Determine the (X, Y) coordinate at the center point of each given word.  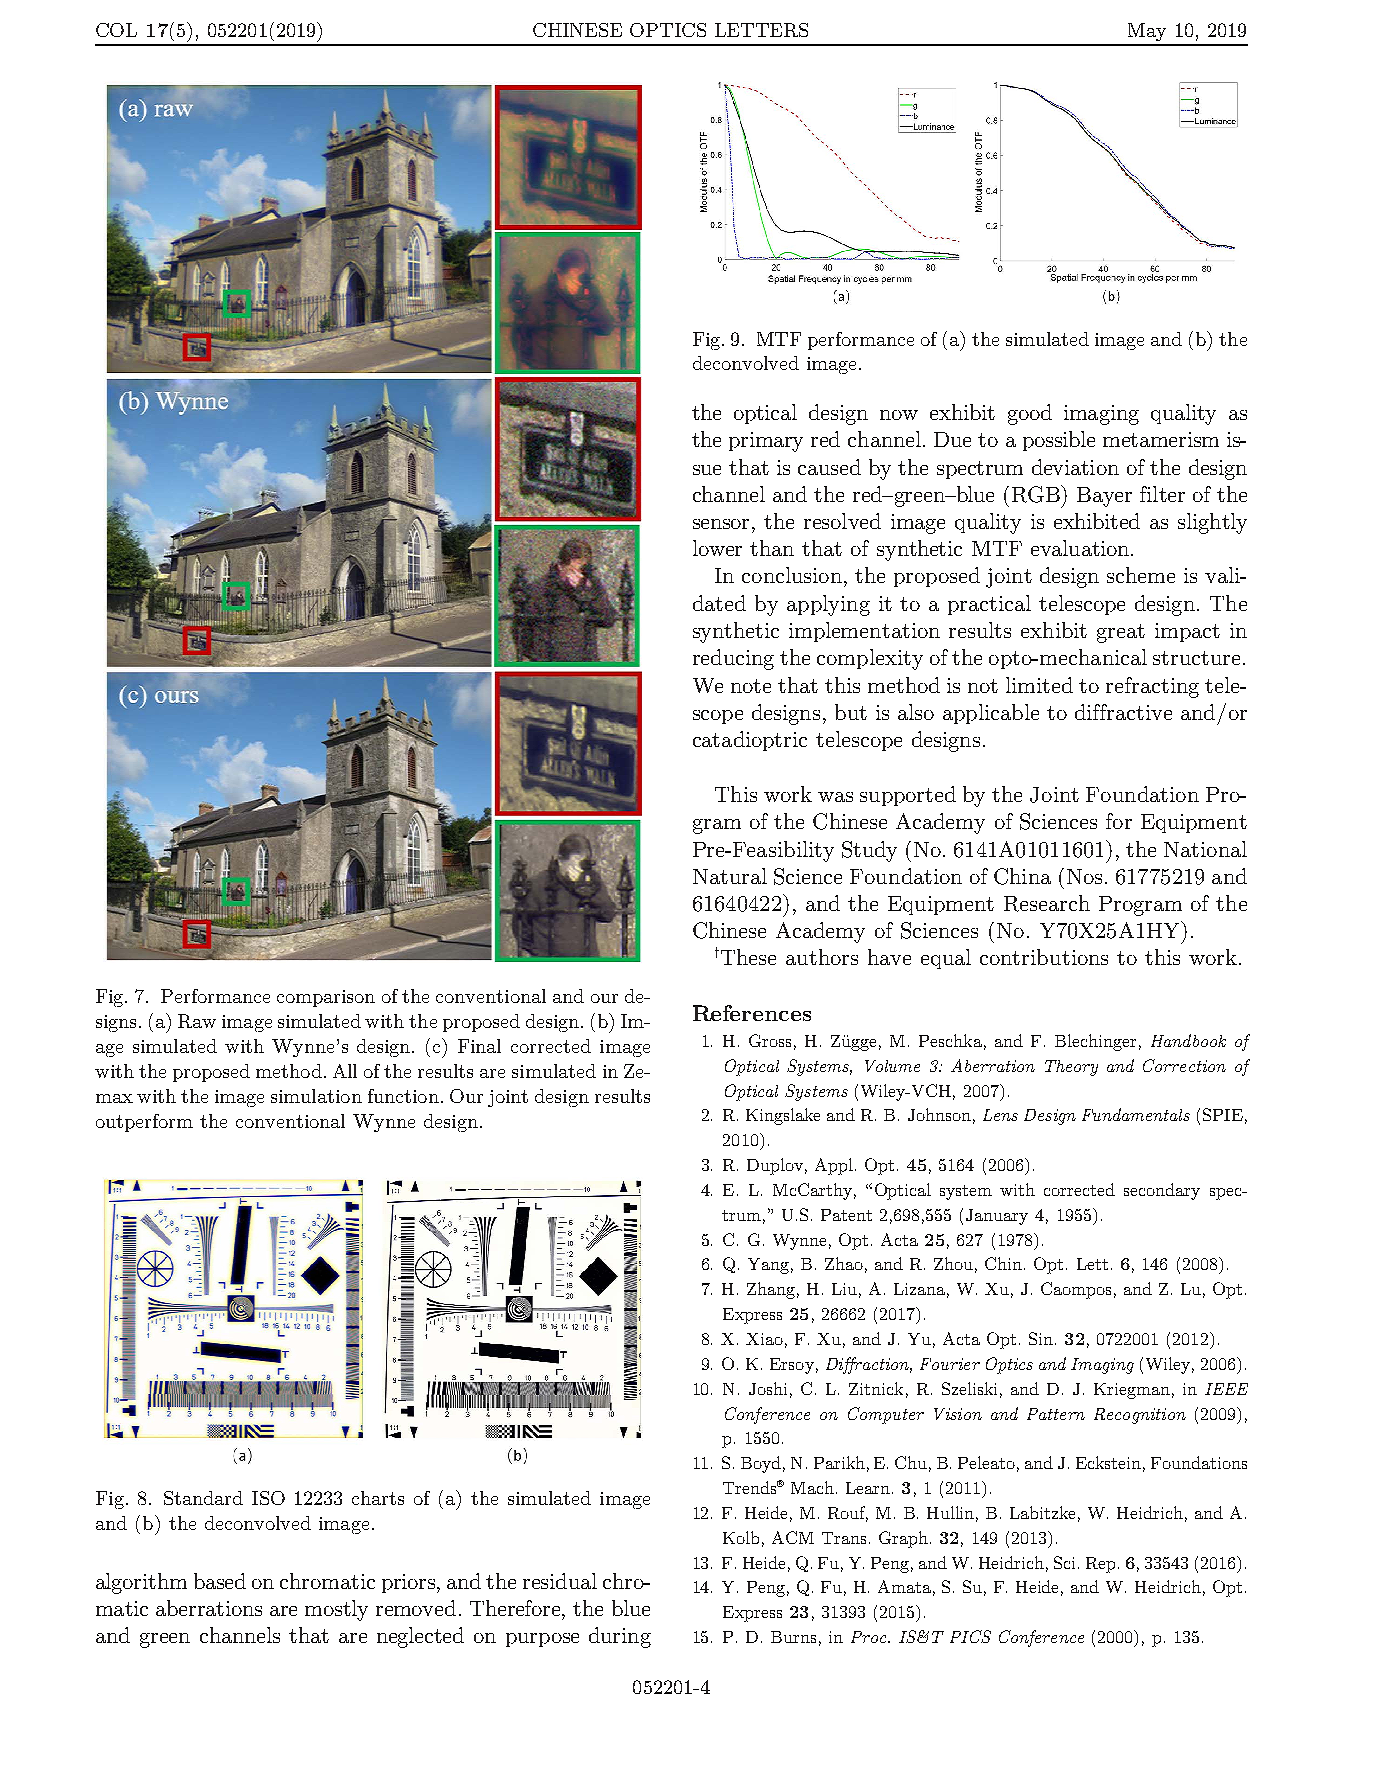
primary (766, 442)
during (620, 1637)
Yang (768, 1266)
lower (717, 548)
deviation (1075, 467)
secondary (1162, 1191)
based (220, 1581)
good (1030, 414)
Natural (730, 876)
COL (116, 30)
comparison (326, 998)
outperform (144, 1123)
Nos (1084, 876)
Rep (1100, 1565)
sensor (721, 524)
